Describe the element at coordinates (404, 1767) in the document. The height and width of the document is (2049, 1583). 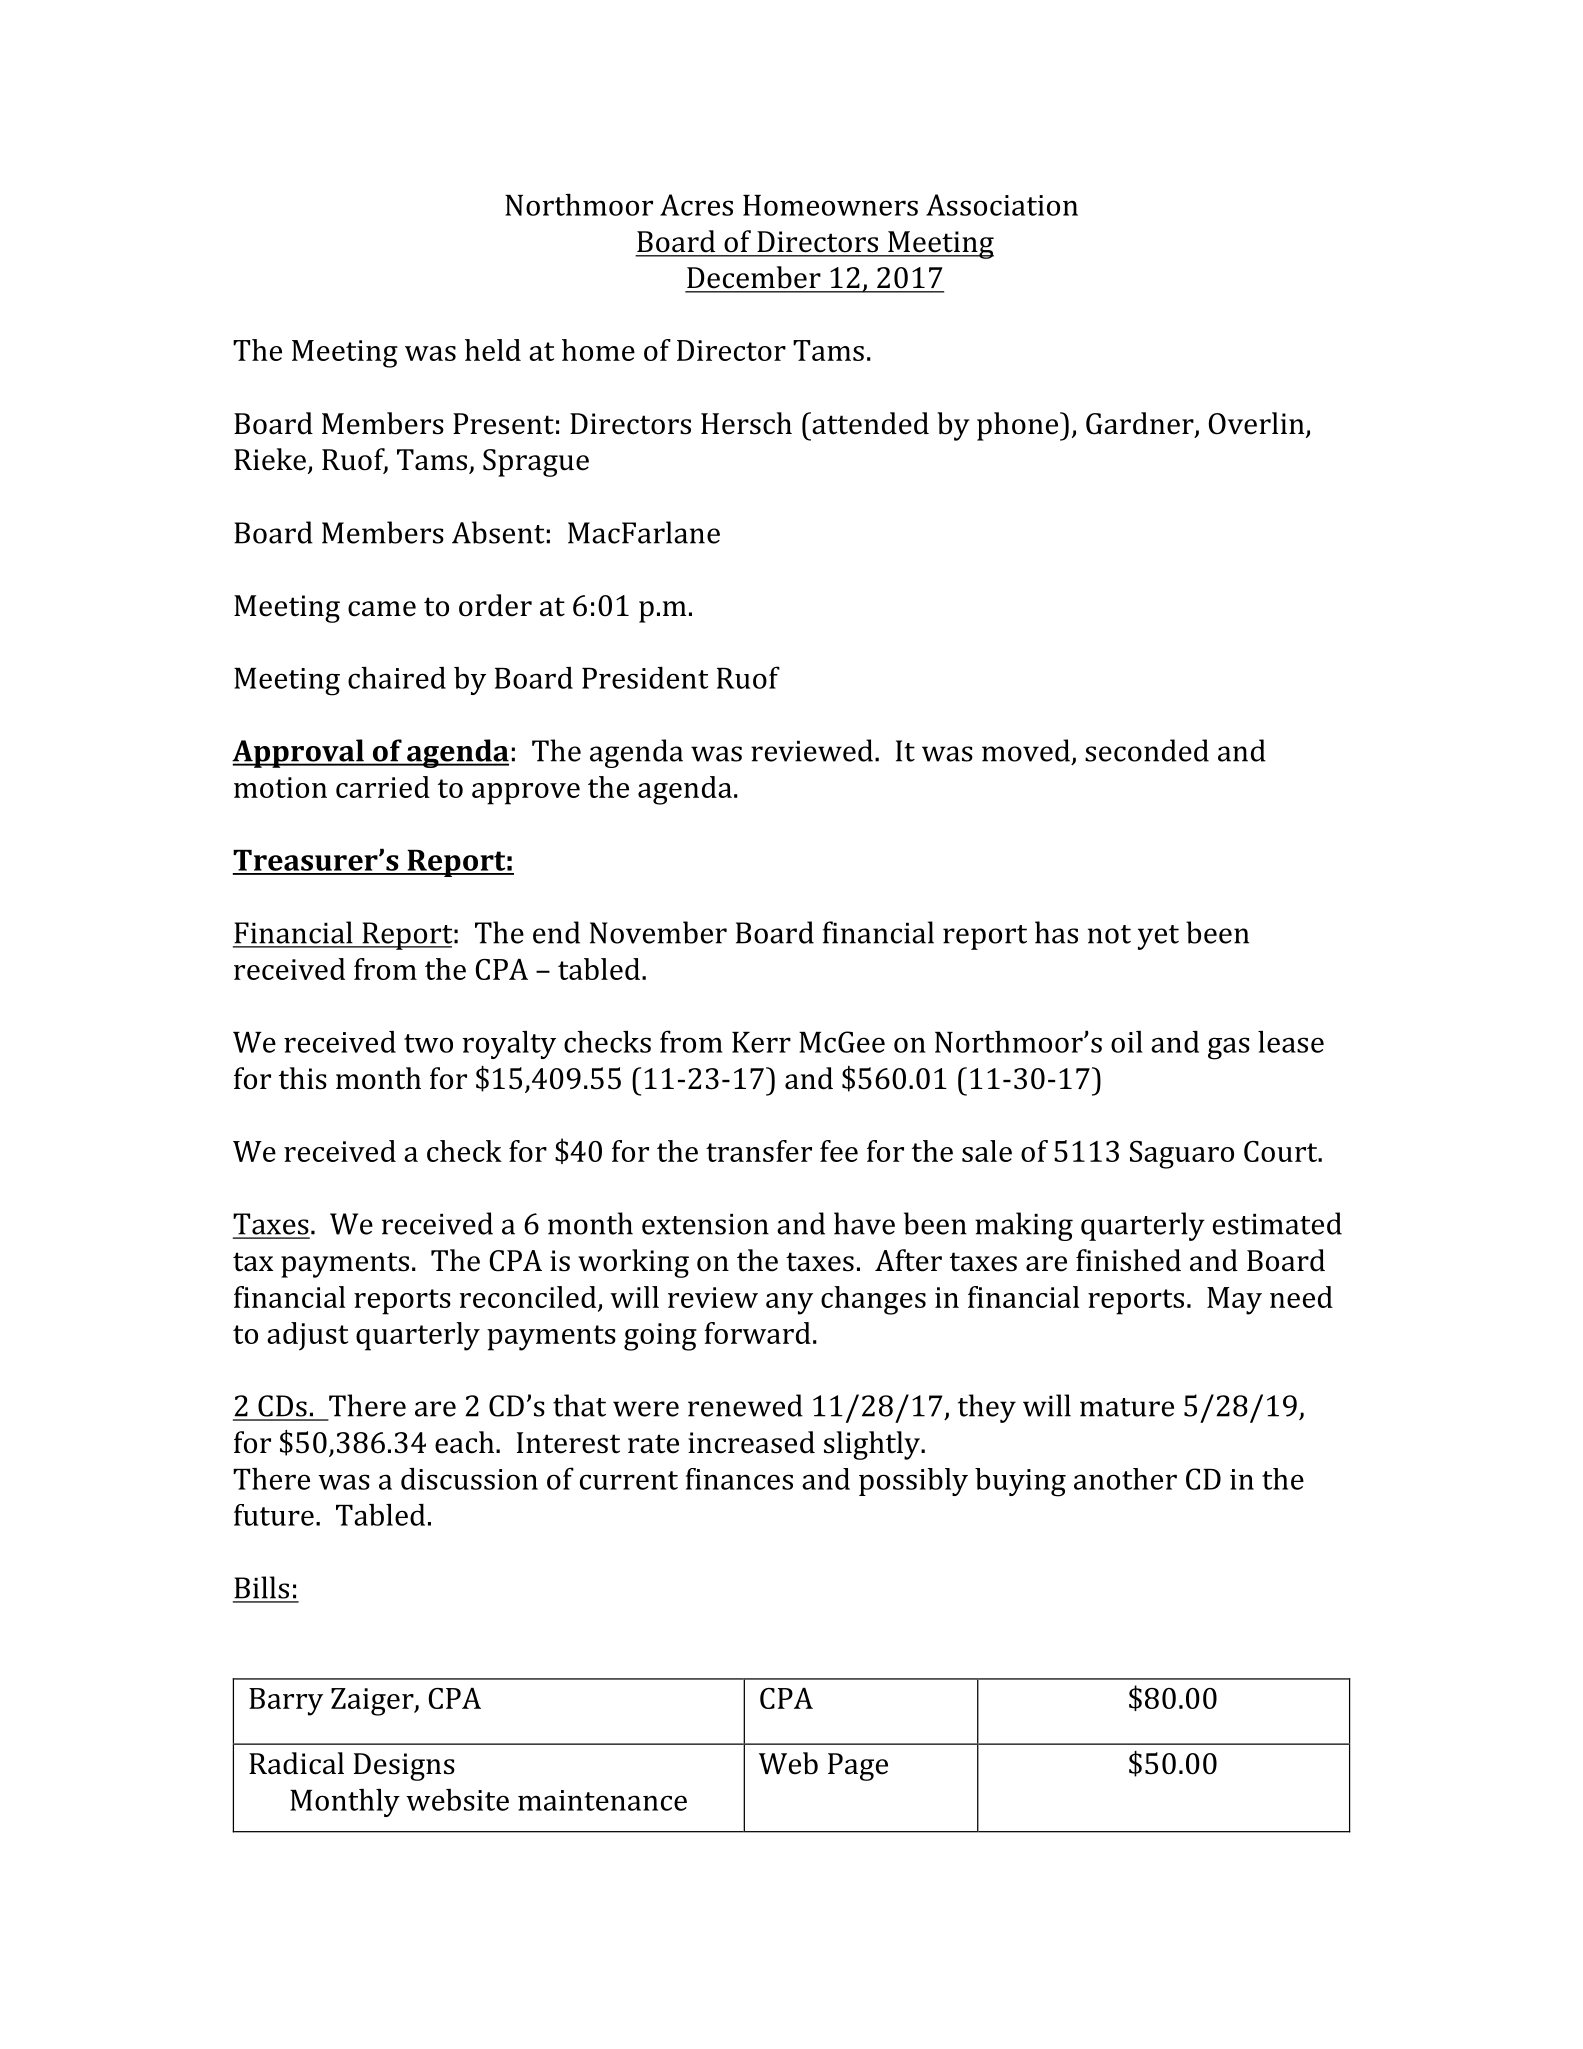
I see `Designs` at that location.
